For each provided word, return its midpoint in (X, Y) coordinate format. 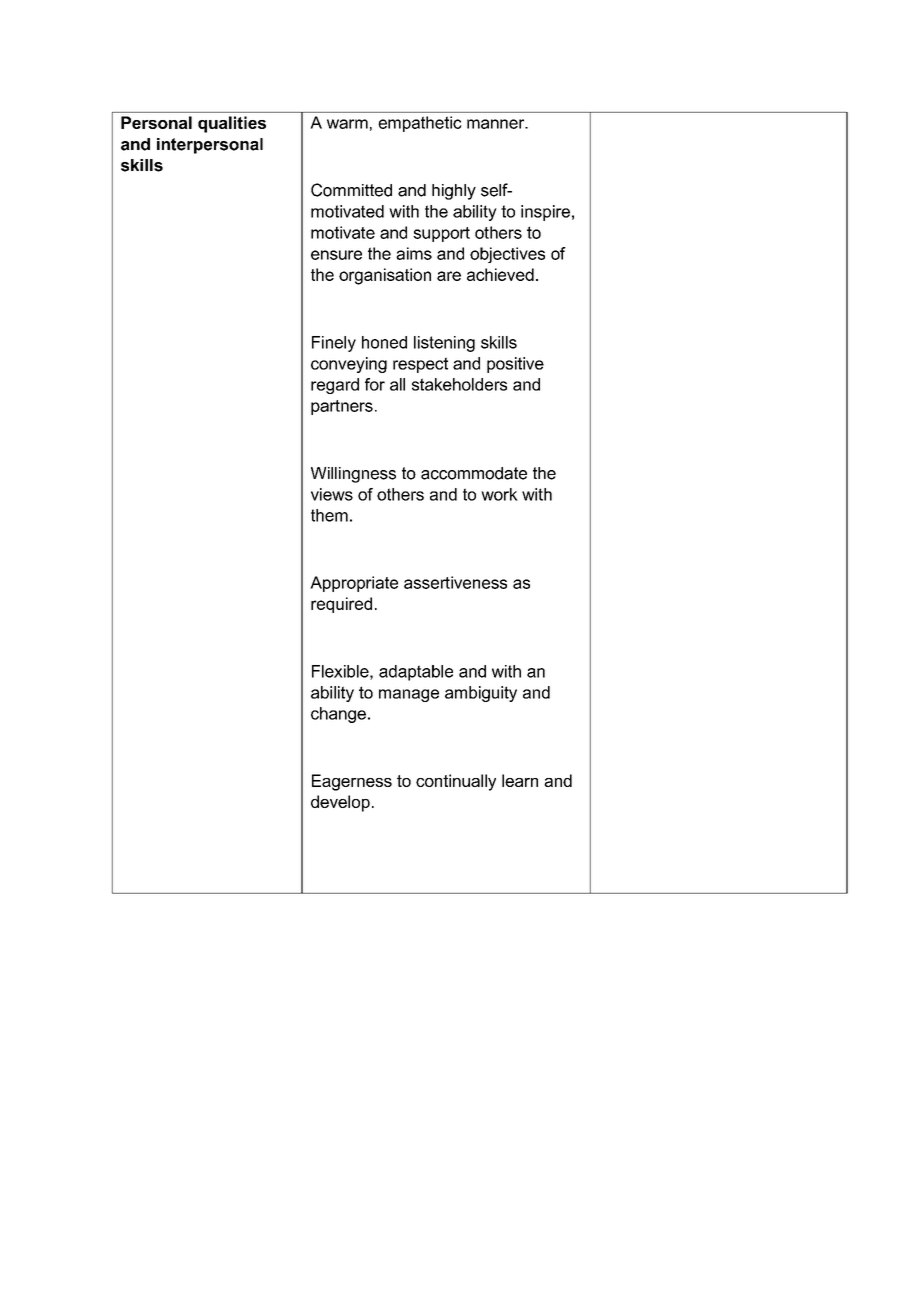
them (329, 515)
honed (384, 342)
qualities (232, 124)
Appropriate (354, 584)
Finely (334, 344)
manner (497, 124)
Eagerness (352, 782)
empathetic (420, 124)
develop (340, 803)
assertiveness (455, 582)
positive (515, 365)
